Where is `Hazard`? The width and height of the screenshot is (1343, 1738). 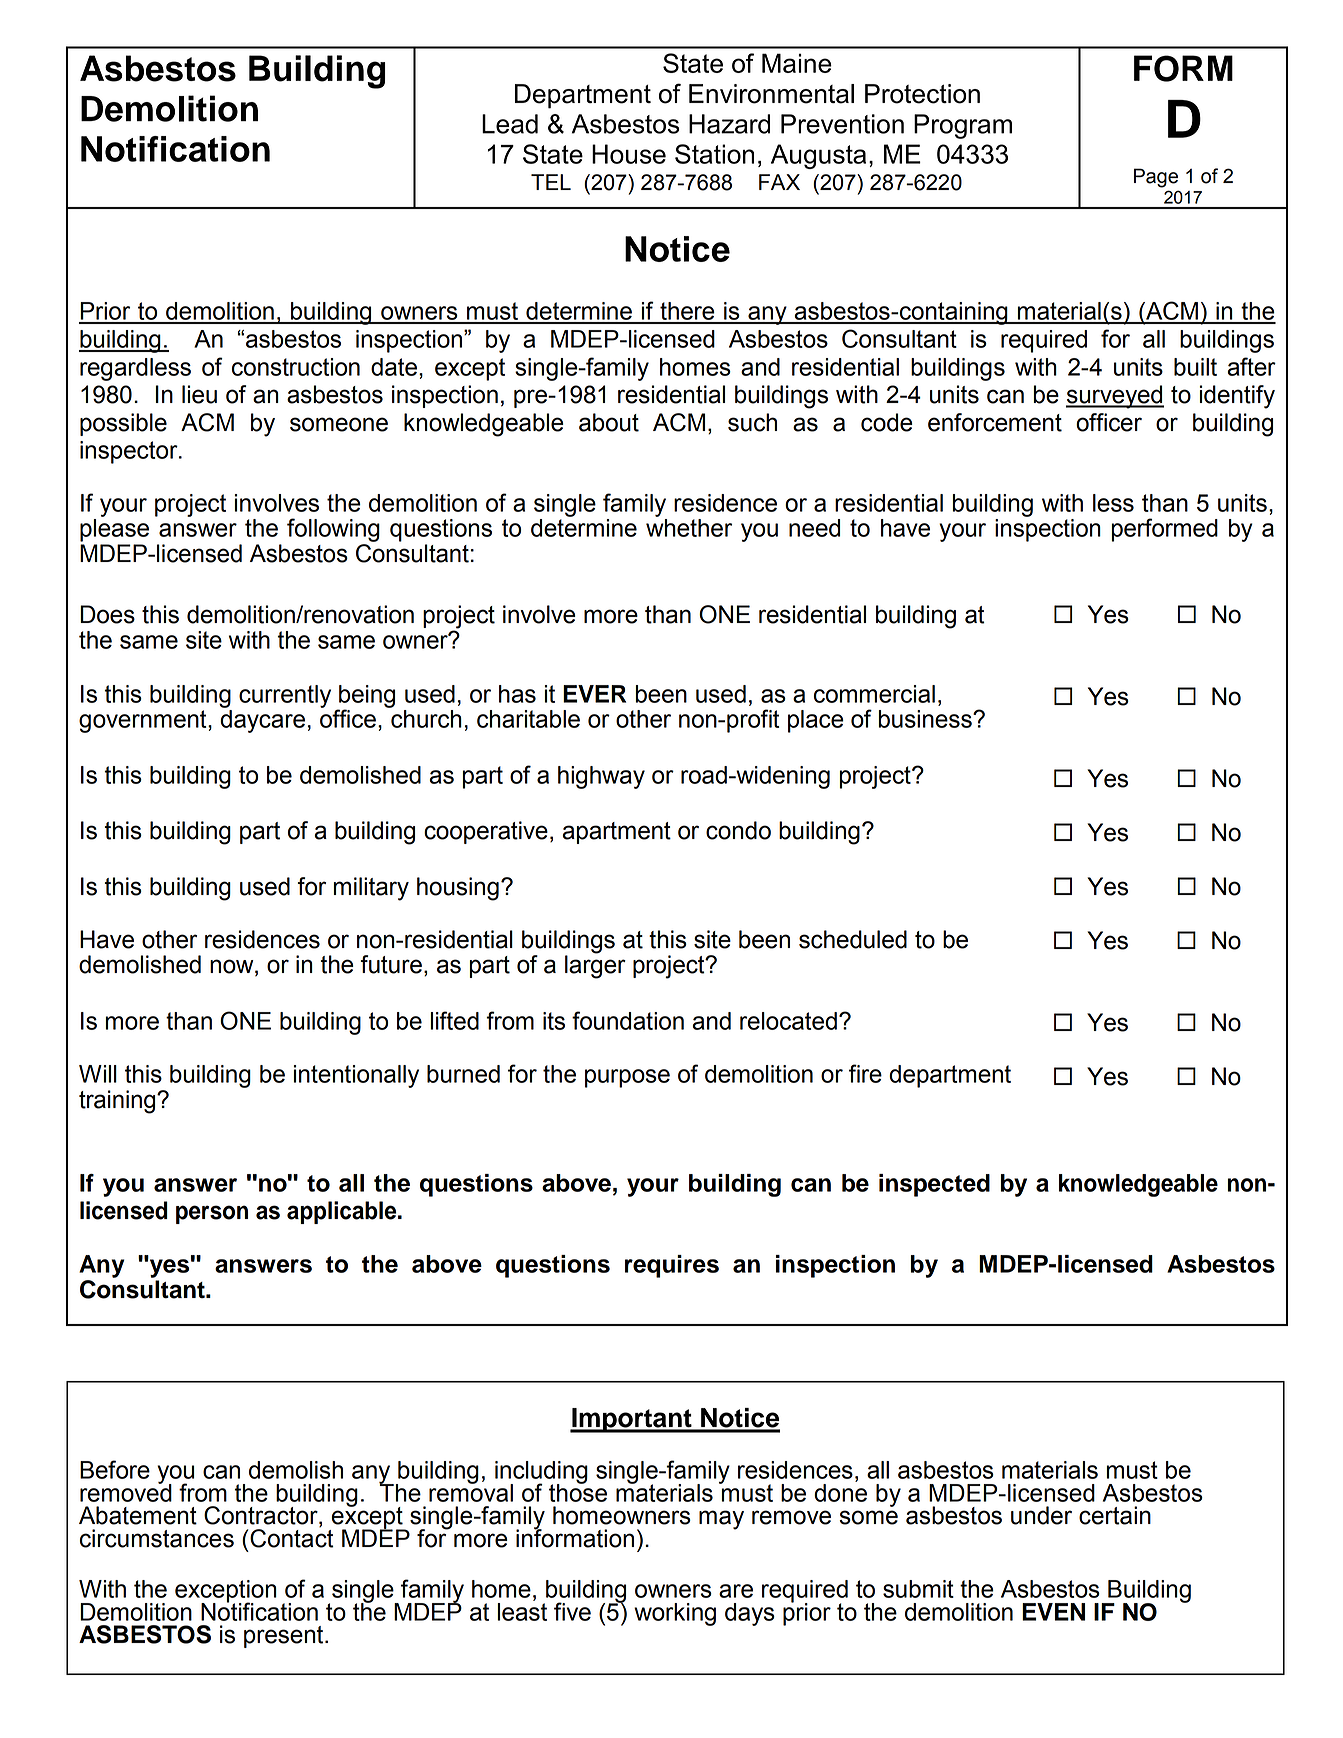 Hazard is located at coordinates (729, 124).
